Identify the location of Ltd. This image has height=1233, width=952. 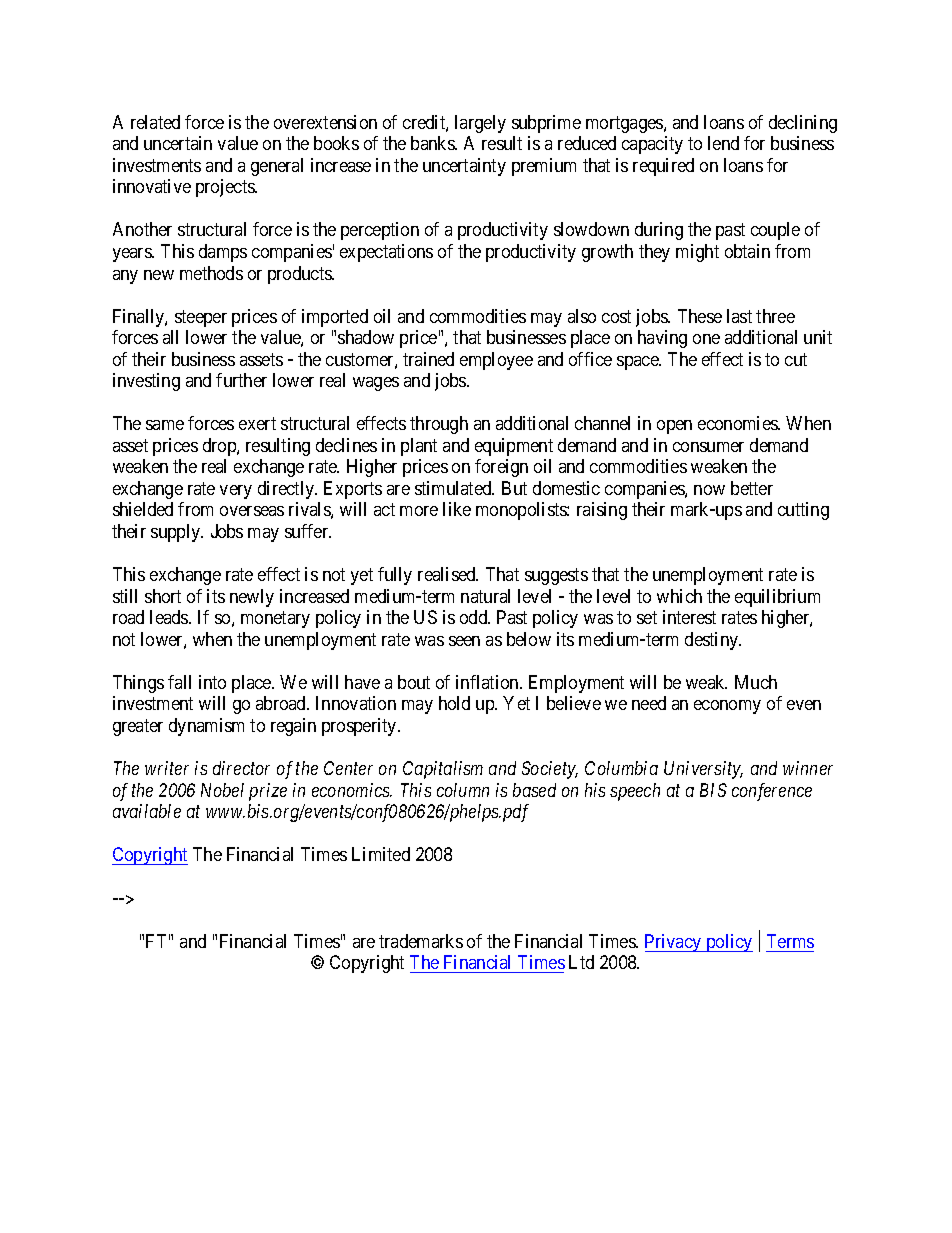
(581, 962).
